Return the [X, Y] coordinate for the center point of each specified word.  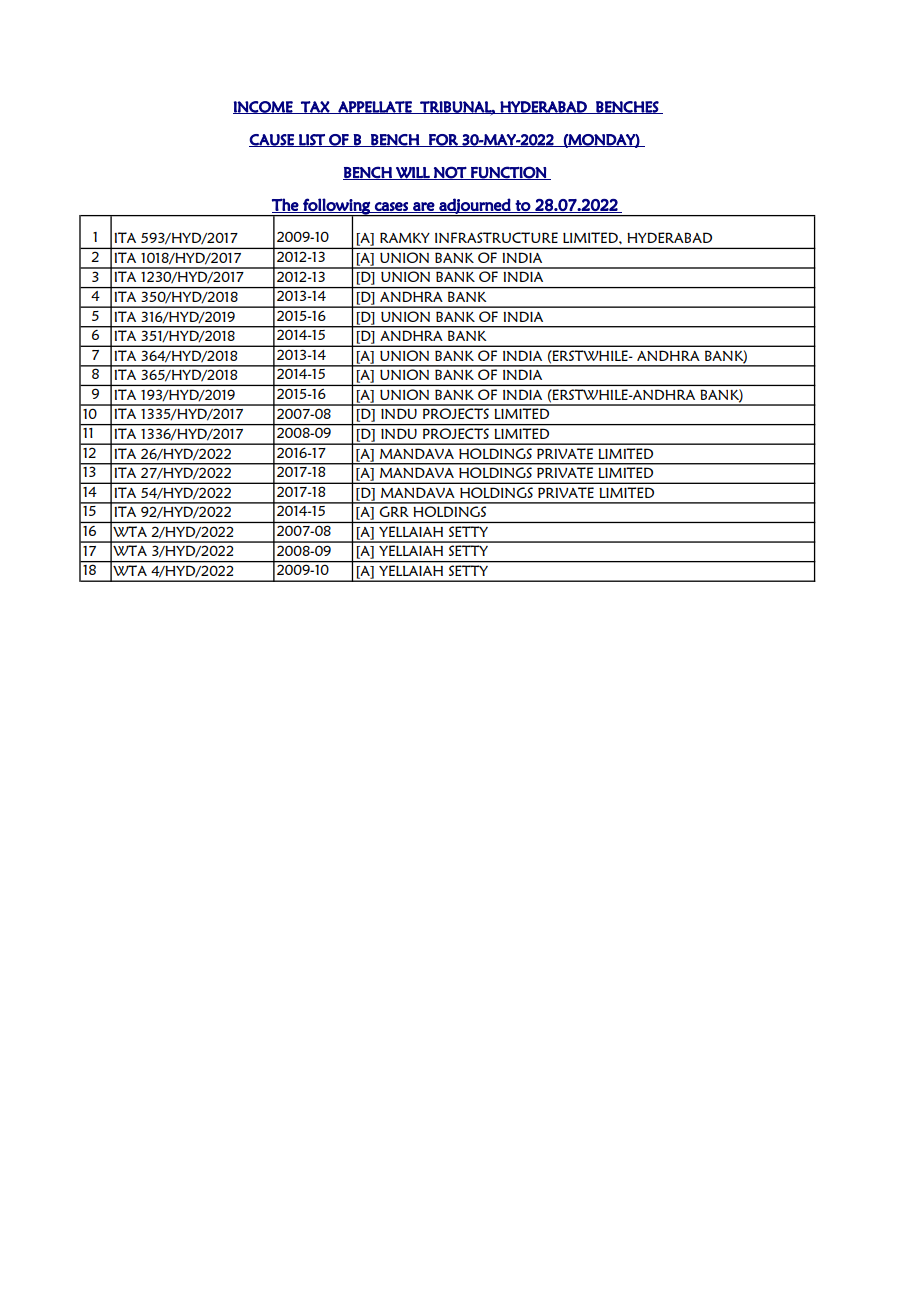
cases [391, 207]
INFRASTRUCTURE [496, 237]
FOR [443, 140]
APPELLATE [375, 107]
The [286, 205]
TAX [315, 107]
